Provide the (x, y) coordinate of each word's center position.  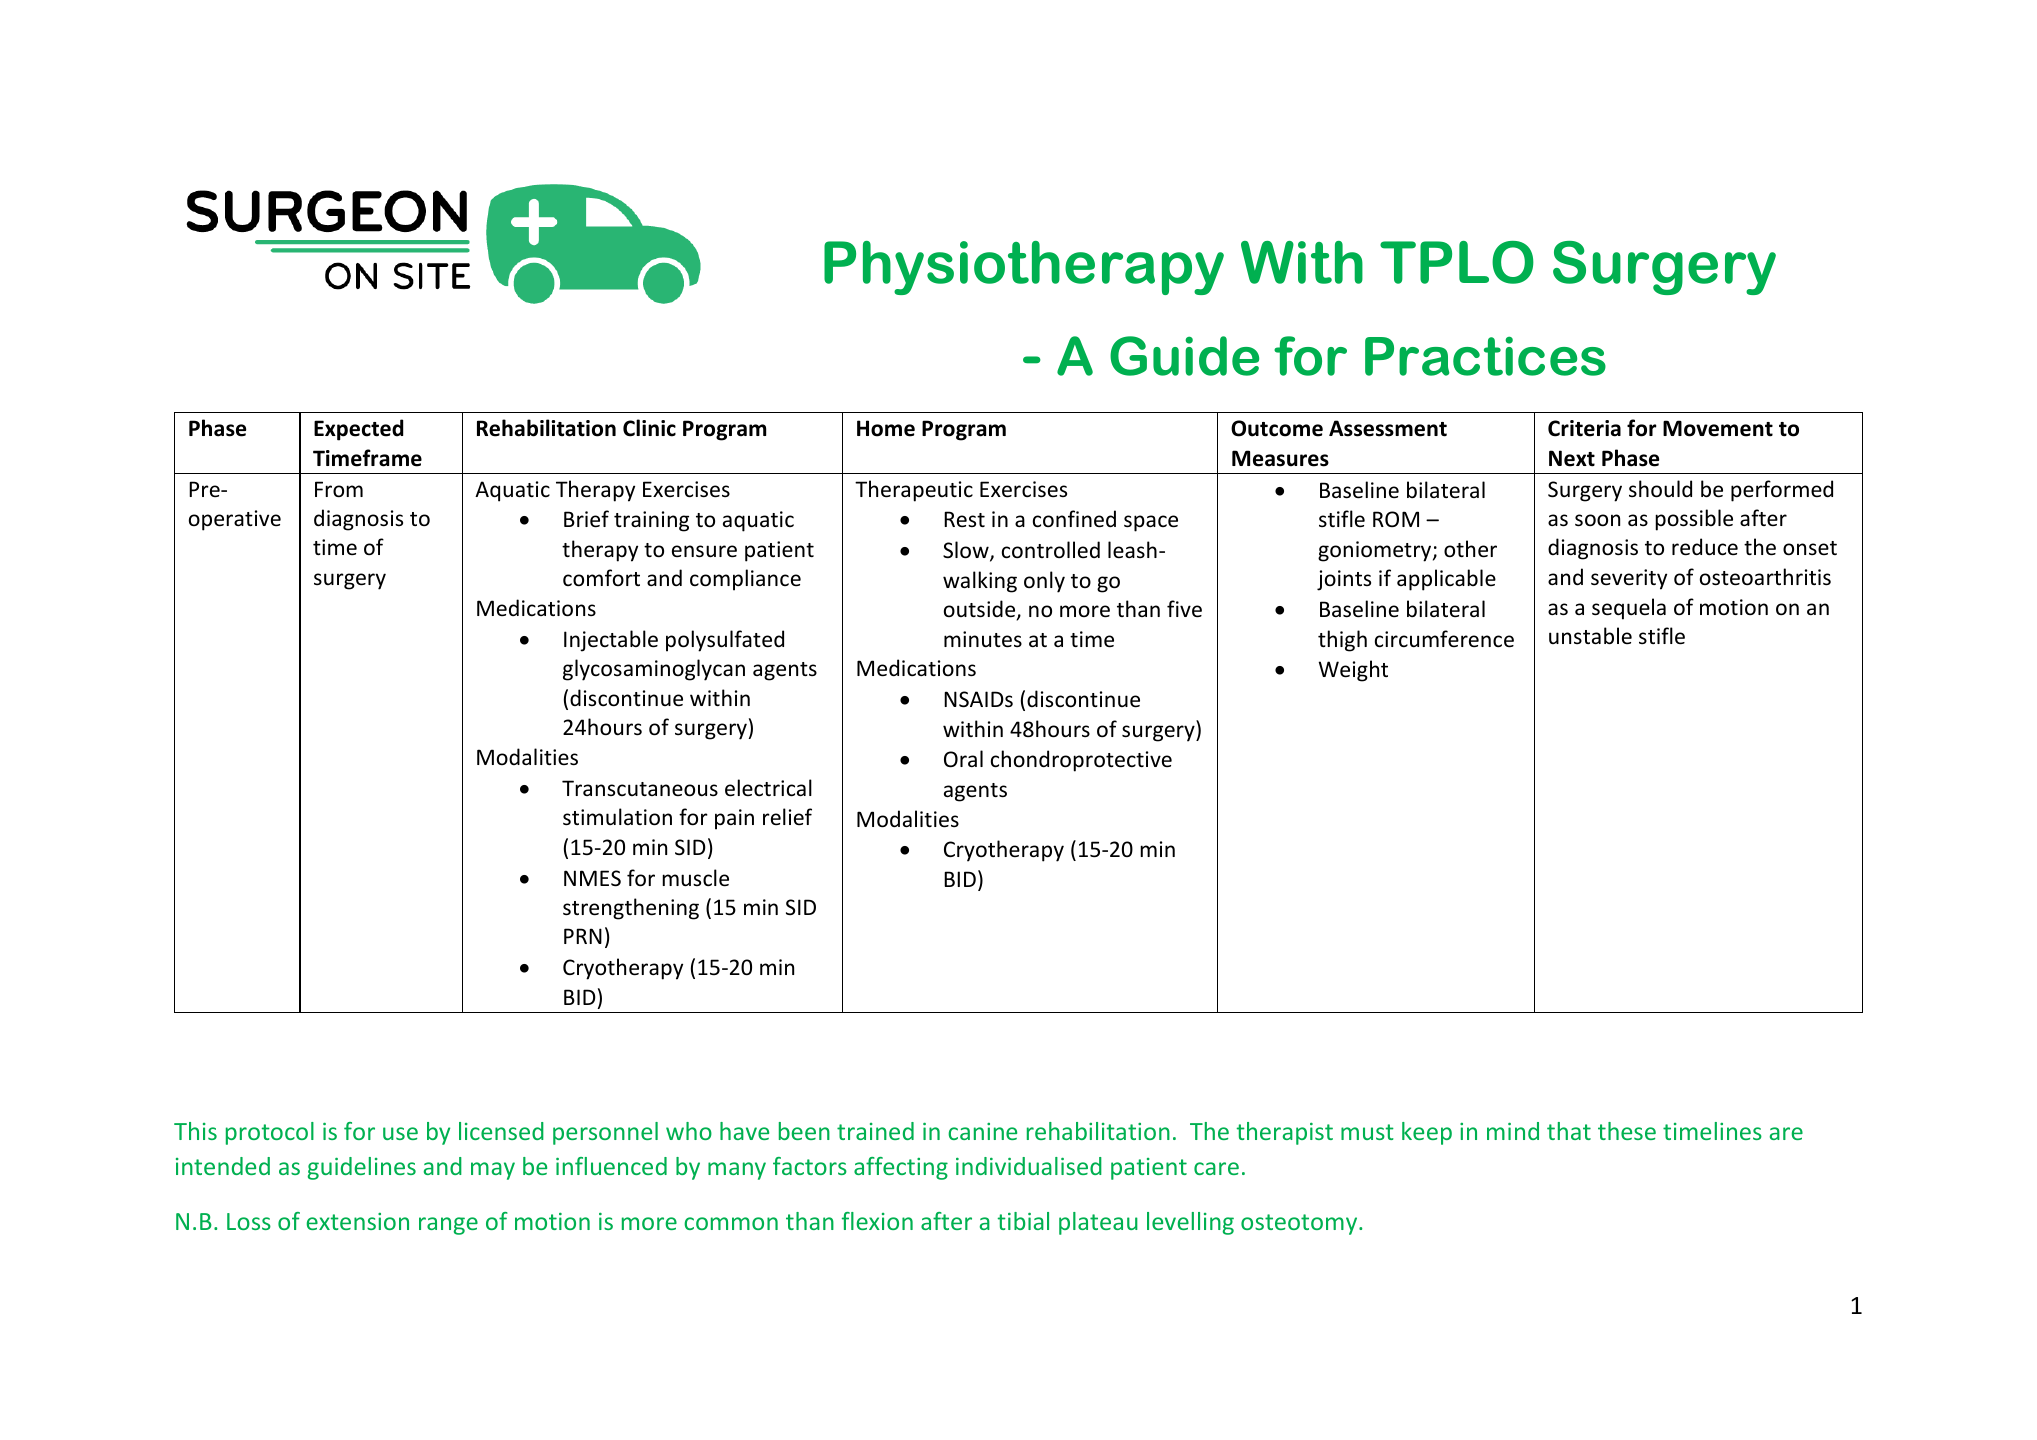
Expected (358, 430)
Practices (1485, 356)
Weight (1353, 671)
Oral (963, 759)
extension (358, 1221)
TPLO (1457, 262)
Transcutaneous (640, 788)
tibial (1023, 1221)
